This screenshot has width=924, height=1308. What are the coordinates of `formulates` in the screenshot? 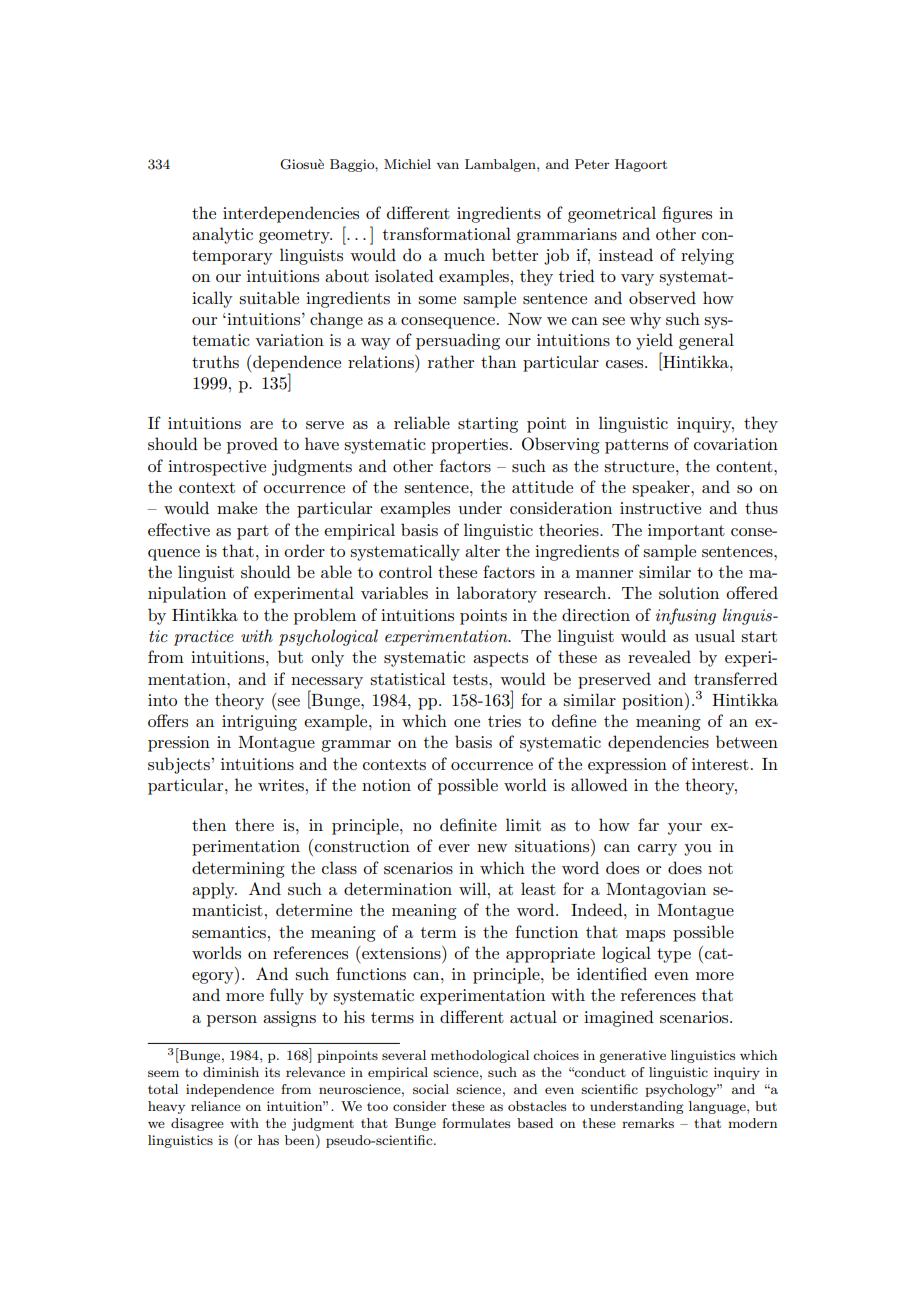 It's located at (476, 1123).
